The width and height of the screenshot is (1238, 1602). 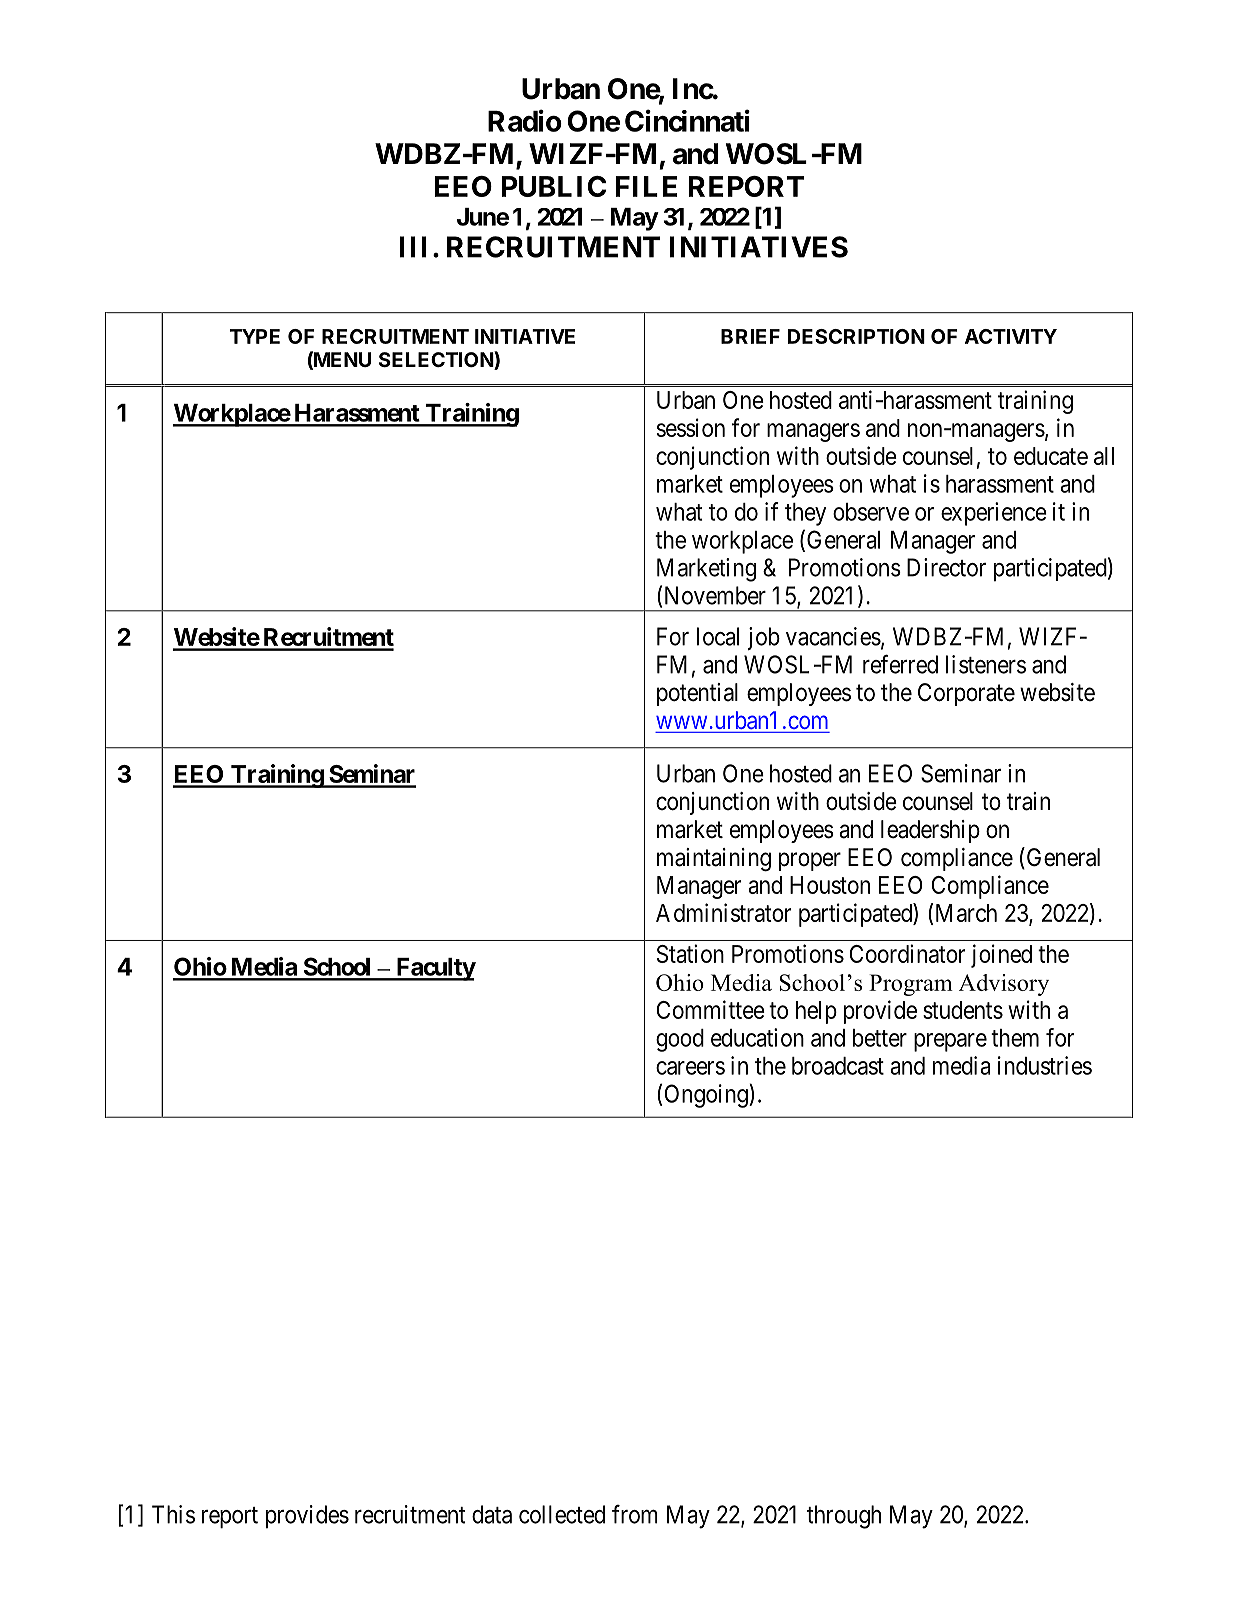 What do you see at coordinates (173, 1514) in the screenshot?
I see `This` at bounding box center [173, 1514].
